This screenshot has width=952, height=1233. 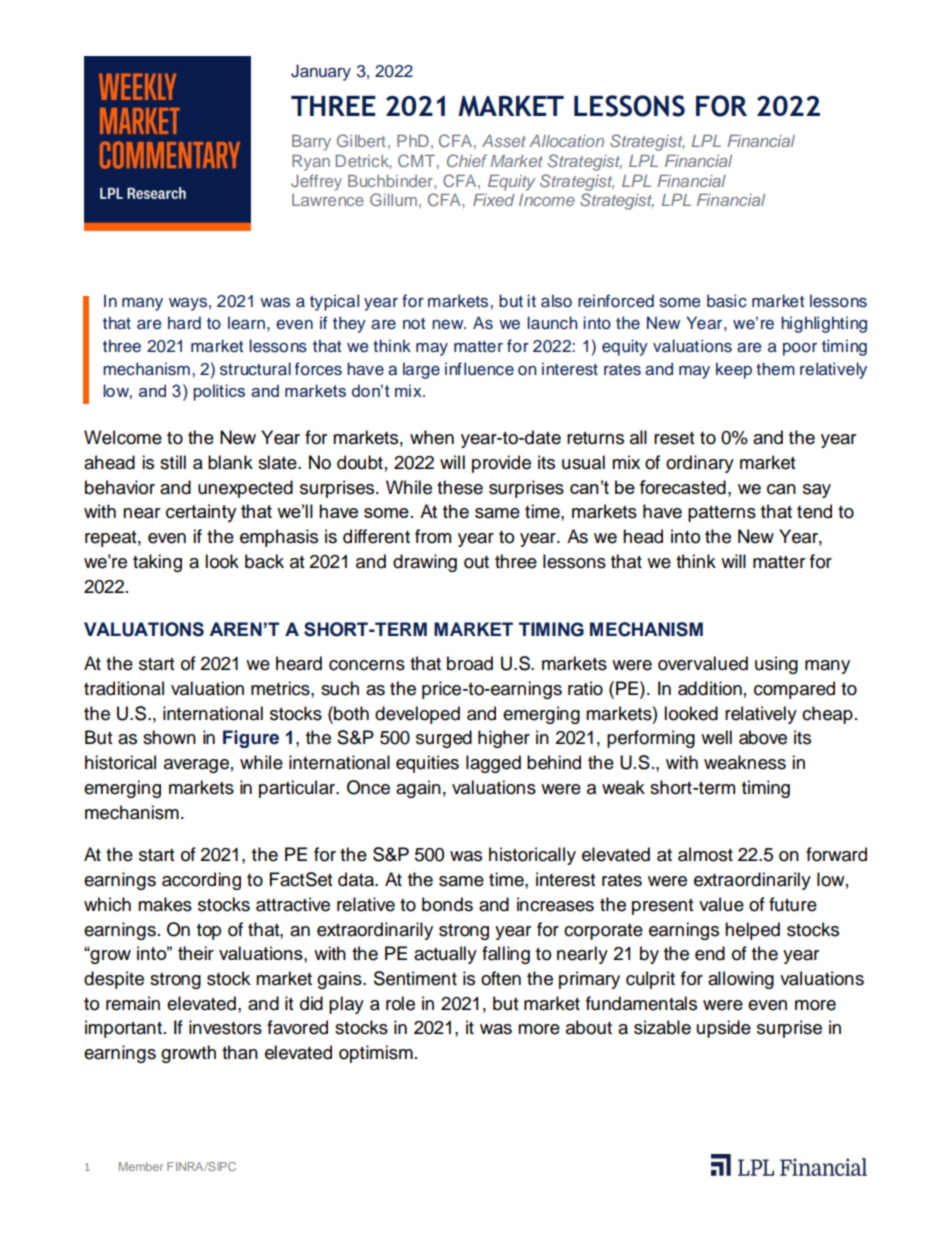 I want to click on ordinary, so click(x=700, y=464).
